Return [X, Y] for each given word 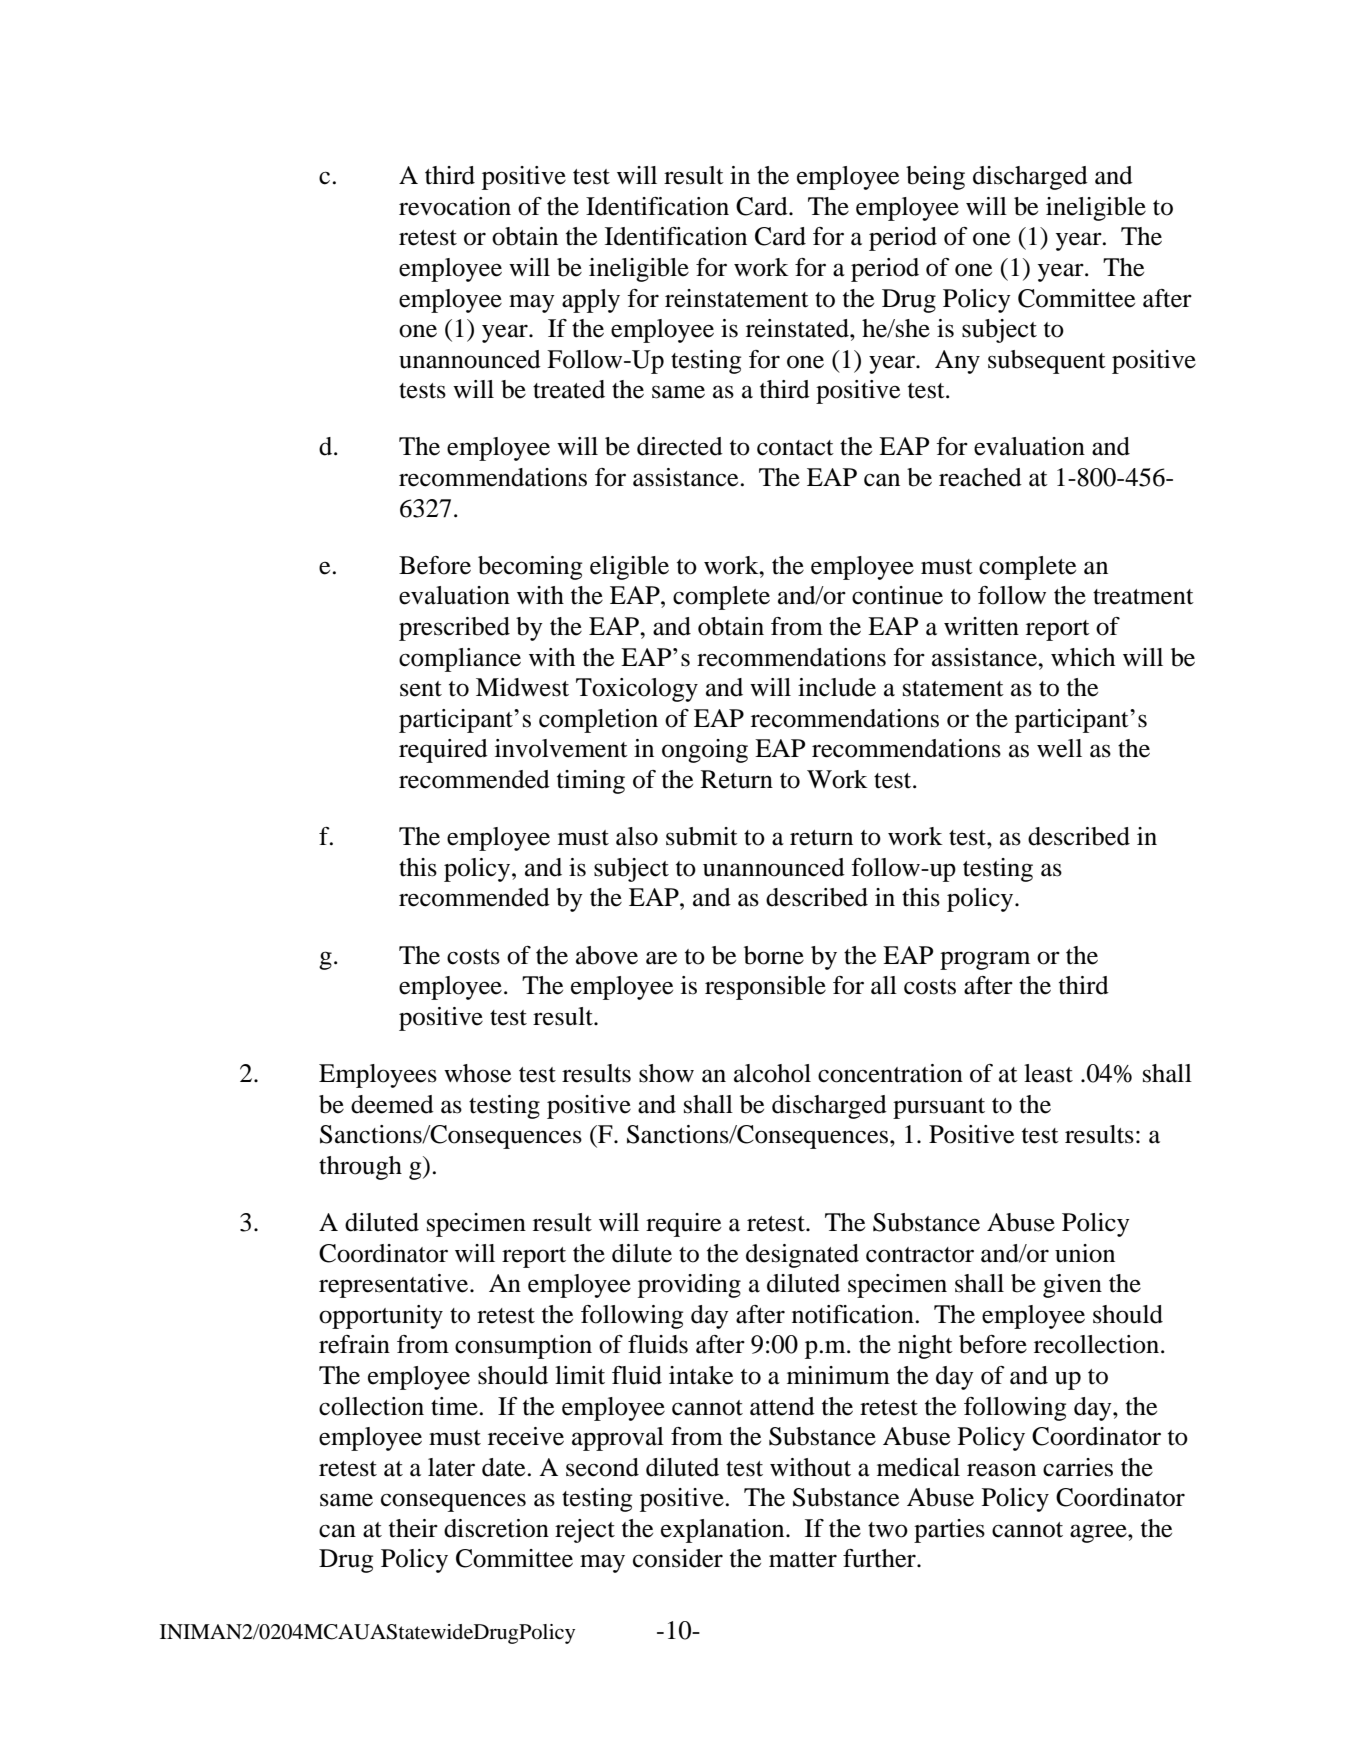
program [985, 960]
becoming [530, 568]
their [413, 1528]
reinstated [798, 328]
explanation [724, 1531]
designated [802, 1256]
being [935, 178]
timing [591, 782]
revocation [455, 206]
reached [980, 477]
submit [702, 836]
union [1085, 1253]
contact [795, 448]
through [360, 1168]
